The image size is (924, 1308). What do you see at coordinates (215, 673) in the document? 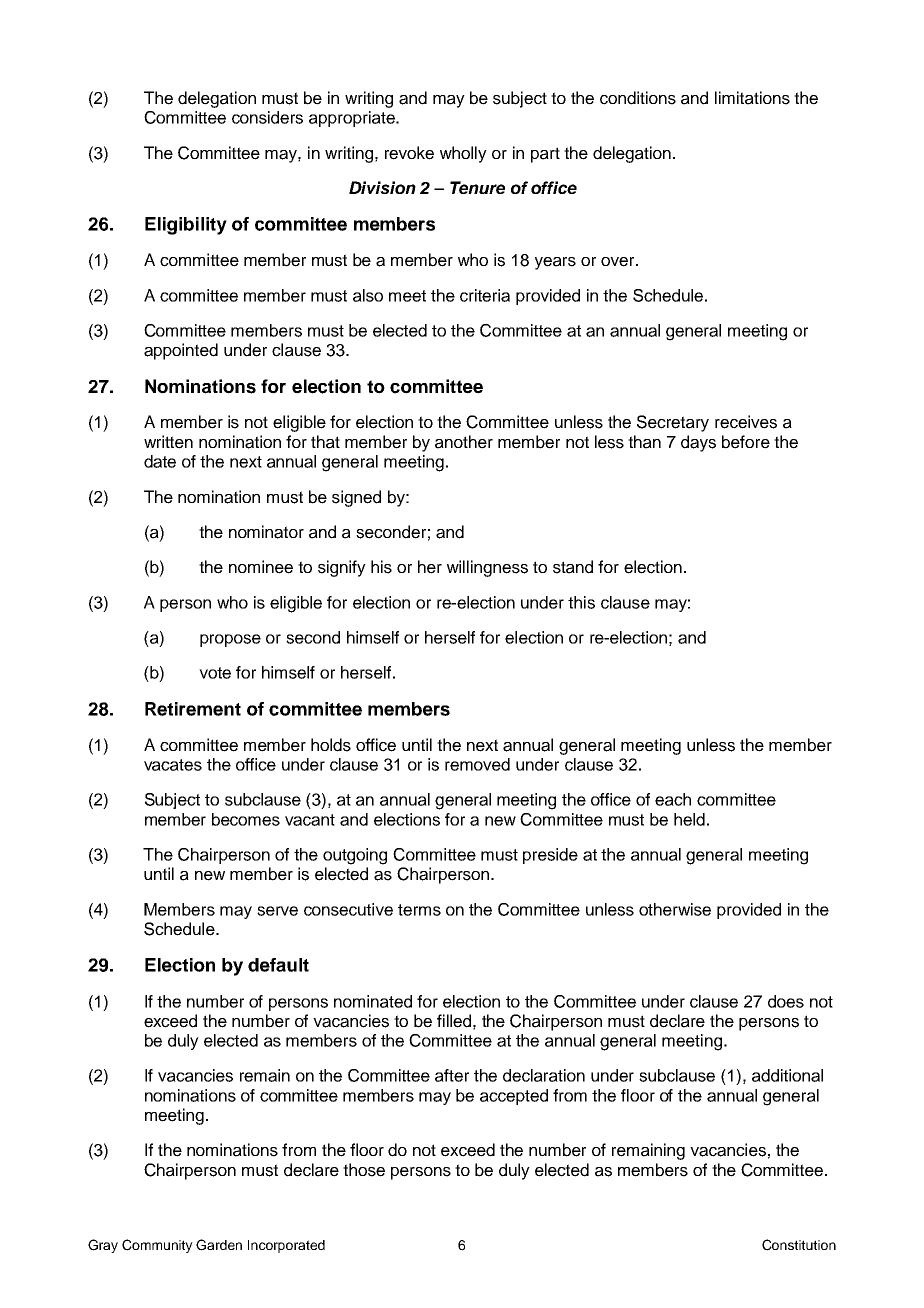
I see `vote` at bounding box center [215, 673].
